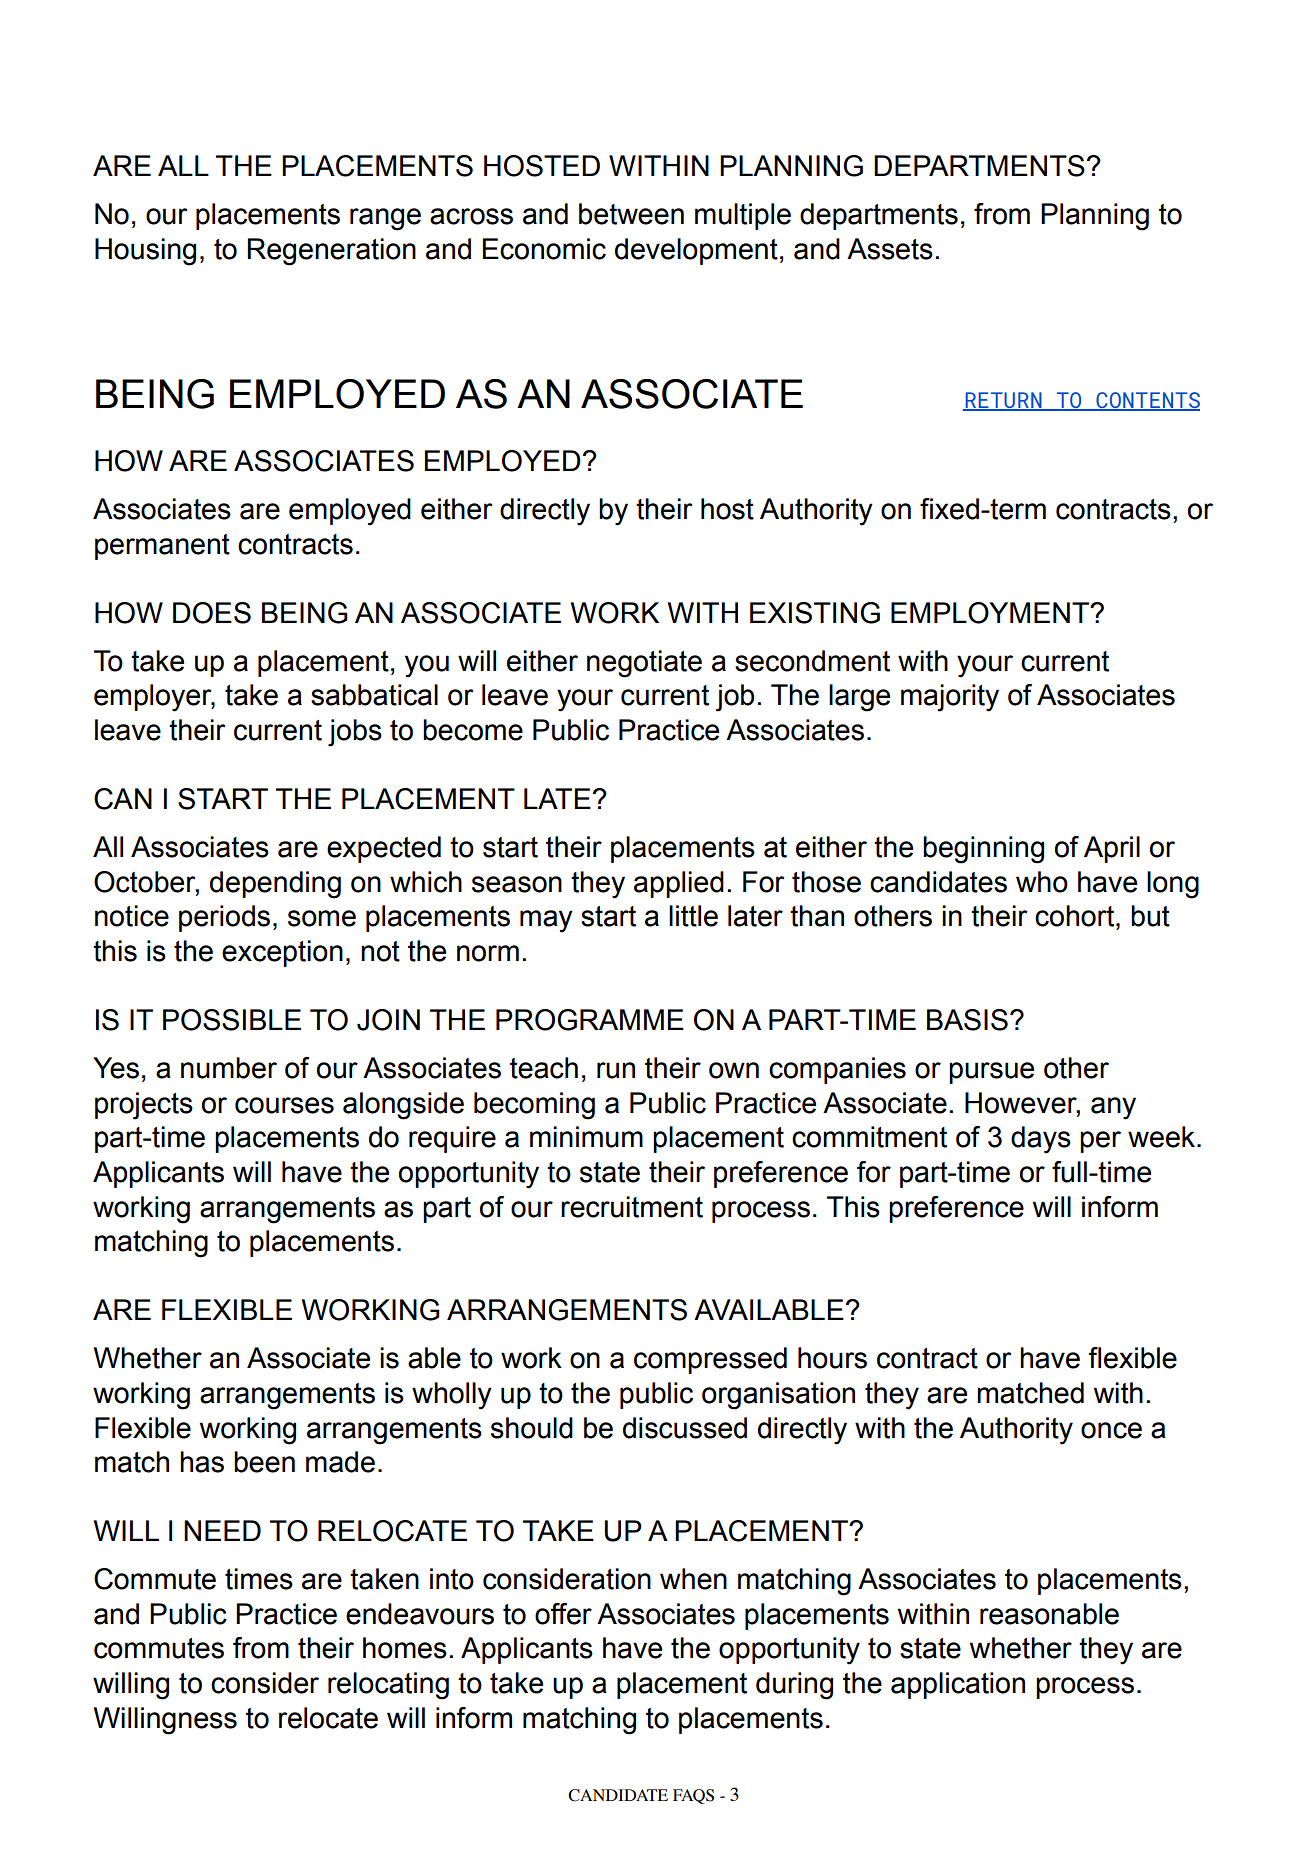 This document has height=1851, width=1310. Describe the element at coordinates (331, 252) in the document. I see `Regeneration` at that location.
